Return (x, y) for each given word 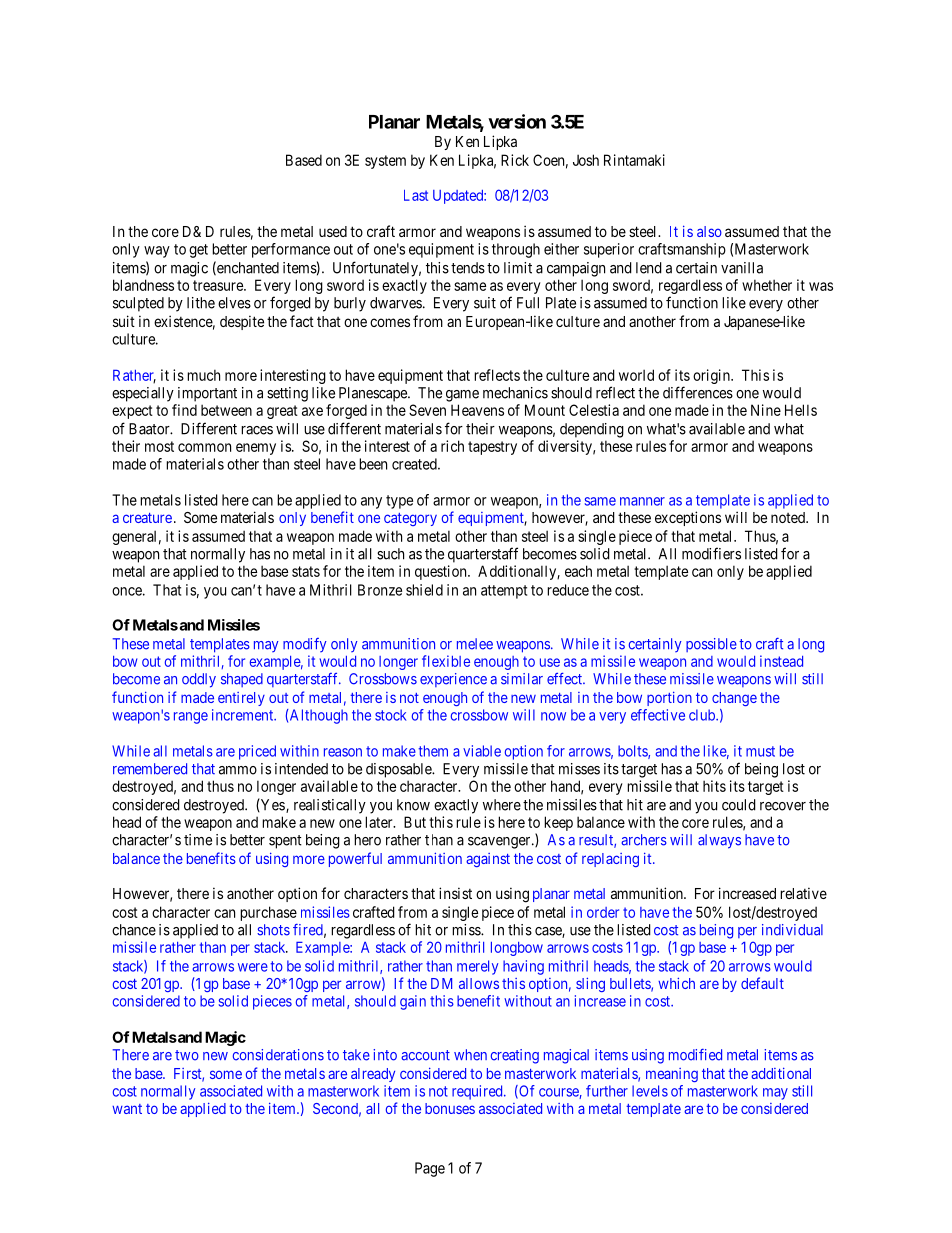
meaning (672, 1075)
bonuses (450, 1108)
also (709, 231)
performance (291, 250)
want (127, 1109)
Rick (515, 160)
